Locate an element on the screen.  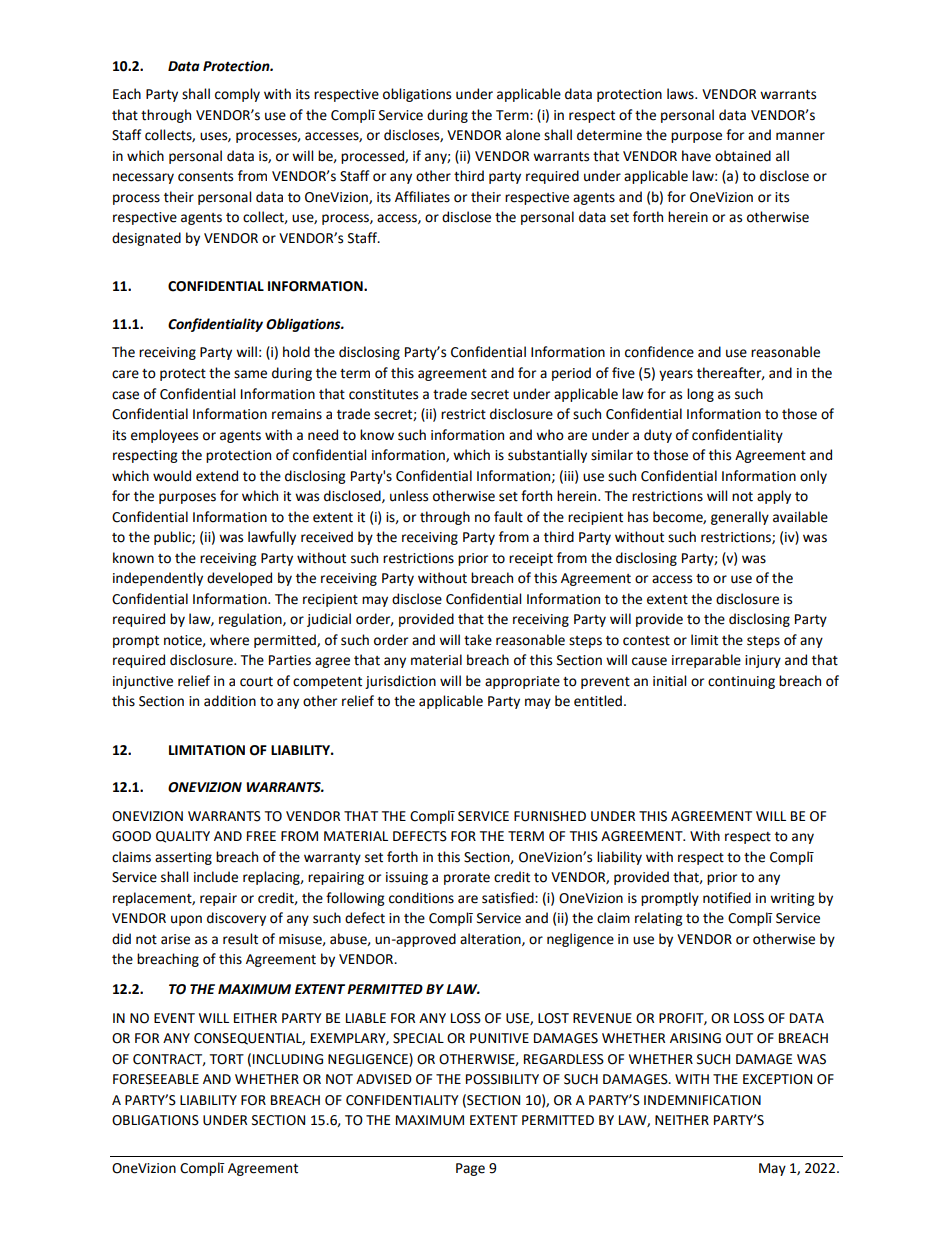
consents is located at coordinates (205, 177).
